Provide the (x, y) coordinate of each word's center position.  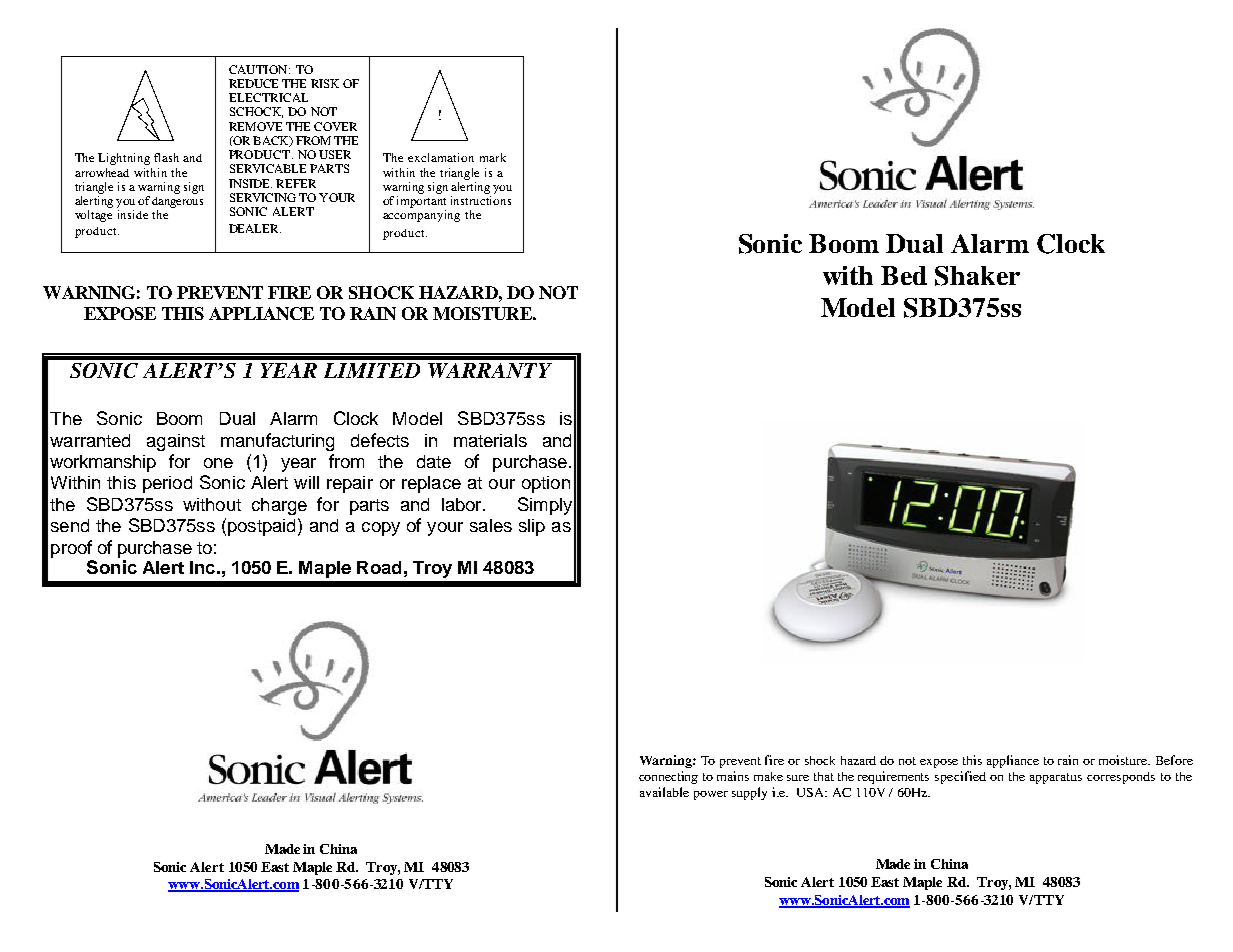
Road (379, 567)
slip (532, 527)
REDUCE (253, 83)
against (176, 442)
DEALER (255, 228)
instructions (481, 200)
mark (493, 157)
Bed (904, 275)
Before (1174, 760)
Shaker (977, 276)
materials (490, 440)
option (546, 484)
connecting (668, 777)
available (664, 792)
